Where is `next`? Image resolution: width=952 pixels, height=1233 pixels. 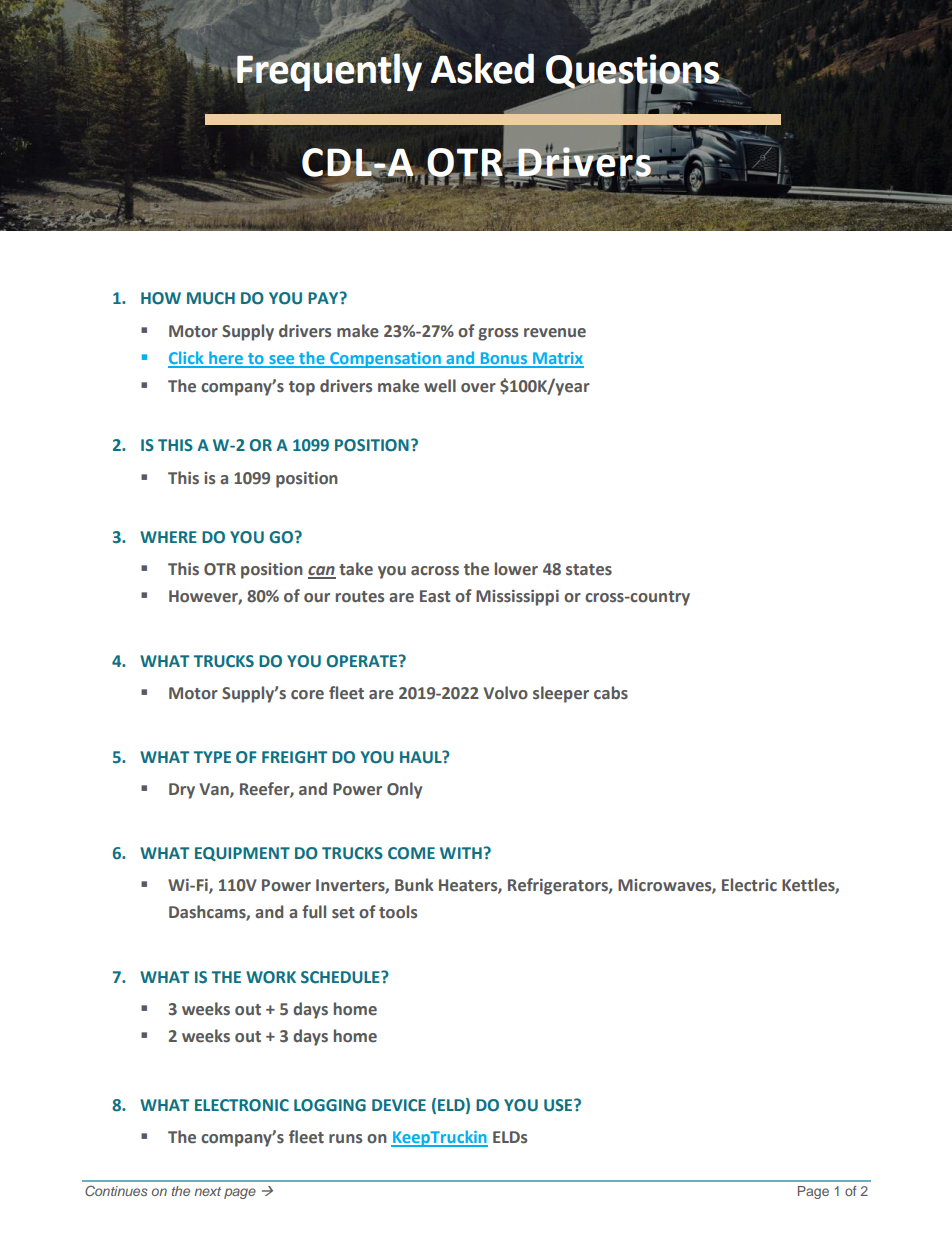 next is located at coordinates (207, 1191).
